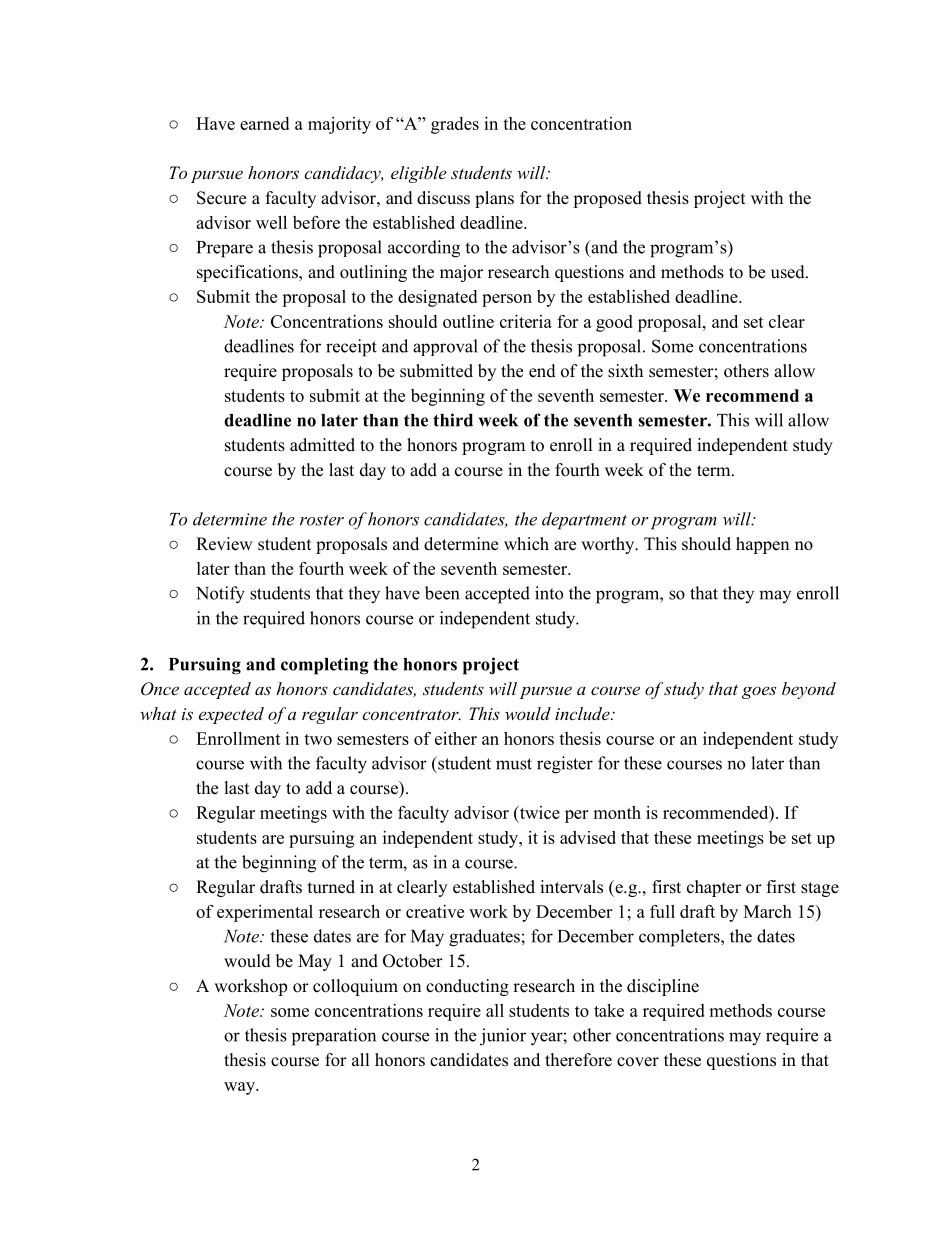 This document has width=952, height=1233. What do you see at coordinates (514, 764) in the document?
I see `must` at bounding box center [514, 764].
